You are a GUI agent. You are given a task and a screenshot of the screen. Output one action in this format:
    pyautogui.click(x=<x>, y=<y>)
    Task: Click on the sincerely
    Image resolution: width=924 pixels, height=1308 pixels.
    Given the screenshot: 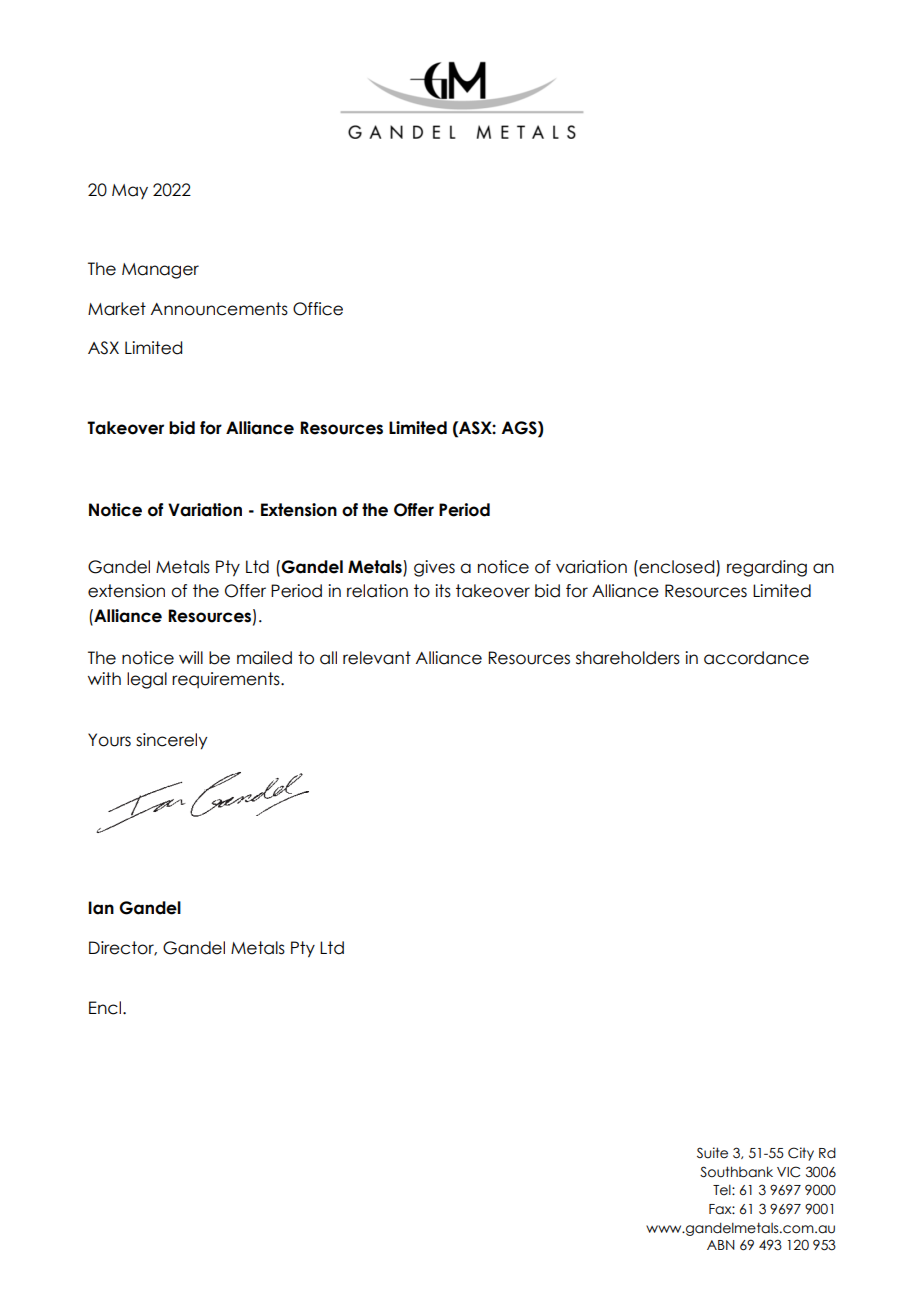 What is the action you would take?
    pyautogui.click(x=171, y=741)
